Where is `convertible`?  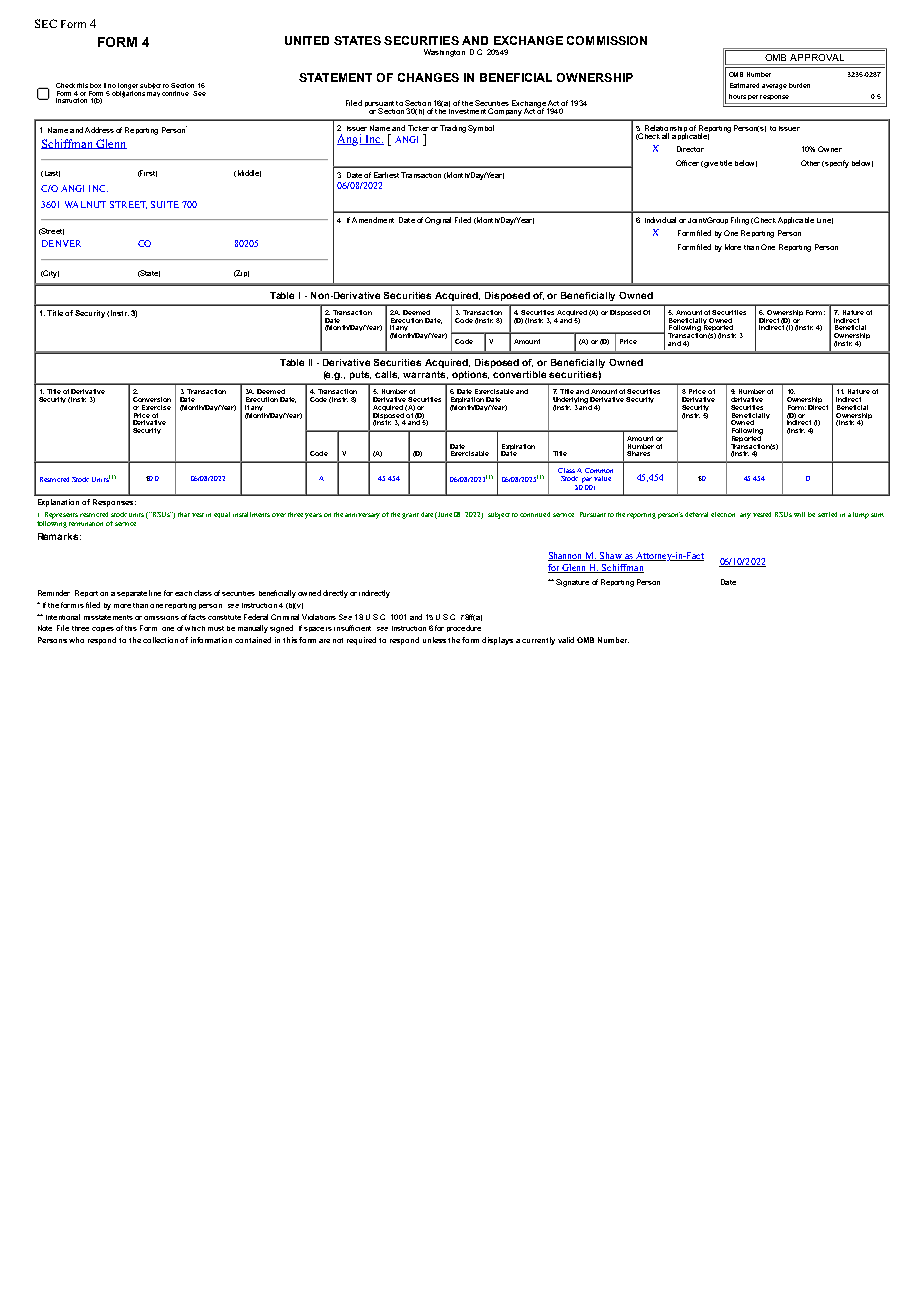
convertible is located at coordinates (519, 374).
